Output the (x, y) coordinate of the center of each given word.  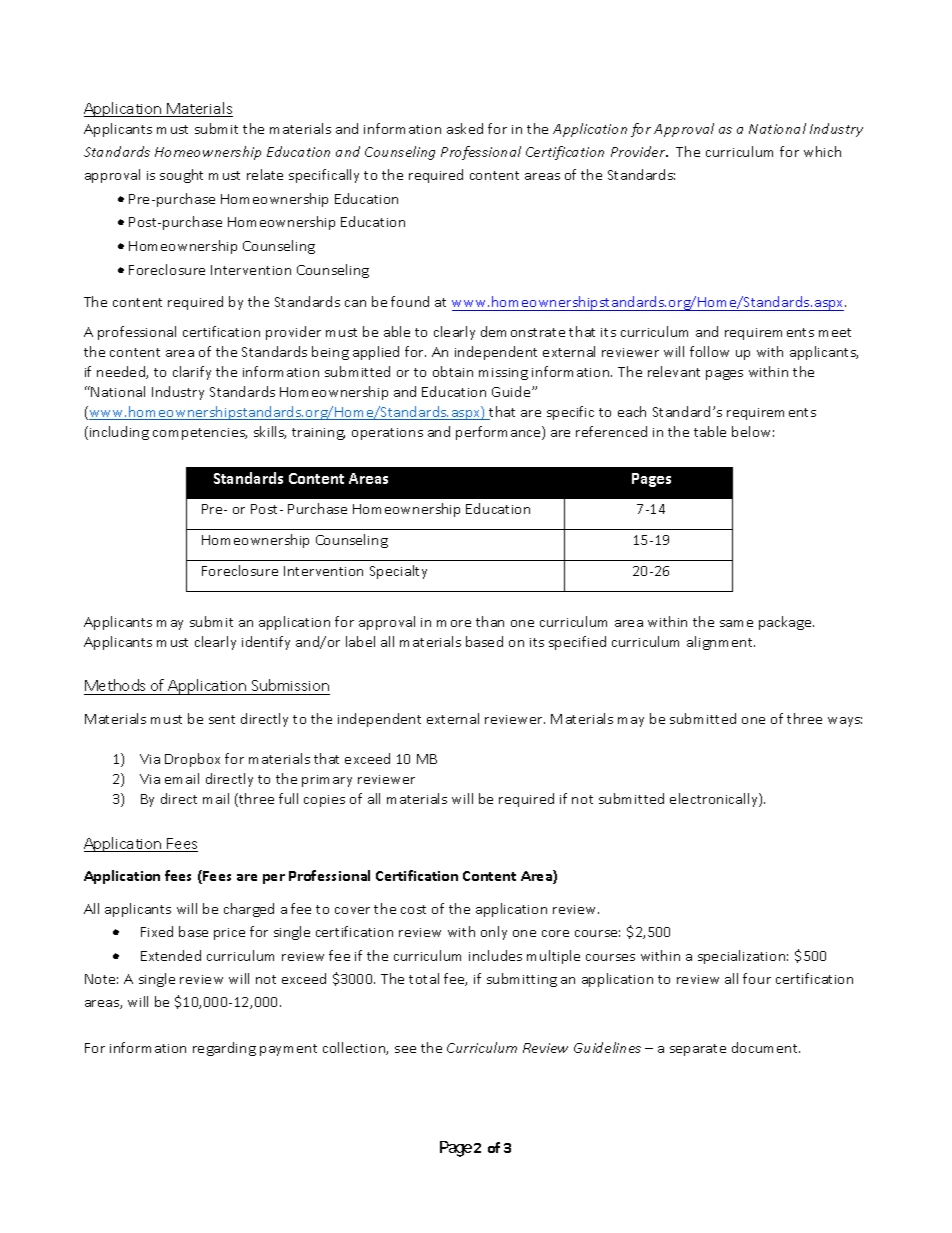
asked (465, 128)
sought (181, 176)
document (766, 1047)
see (405, 1049)
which (822, 151)
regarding (224, 1049)
